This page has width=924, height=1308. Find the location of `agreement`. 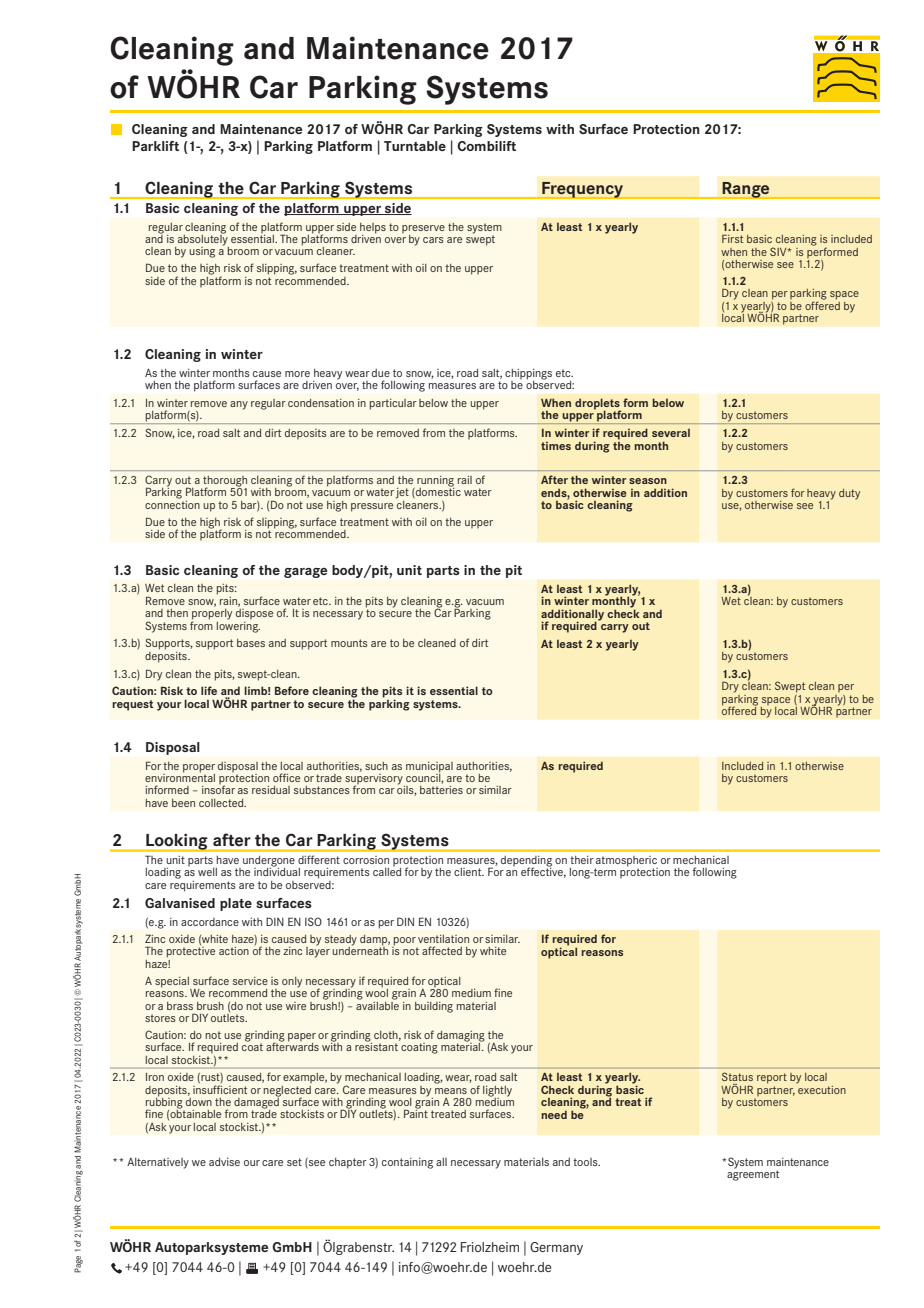

agreement is located at coordinates (753, 1174).
